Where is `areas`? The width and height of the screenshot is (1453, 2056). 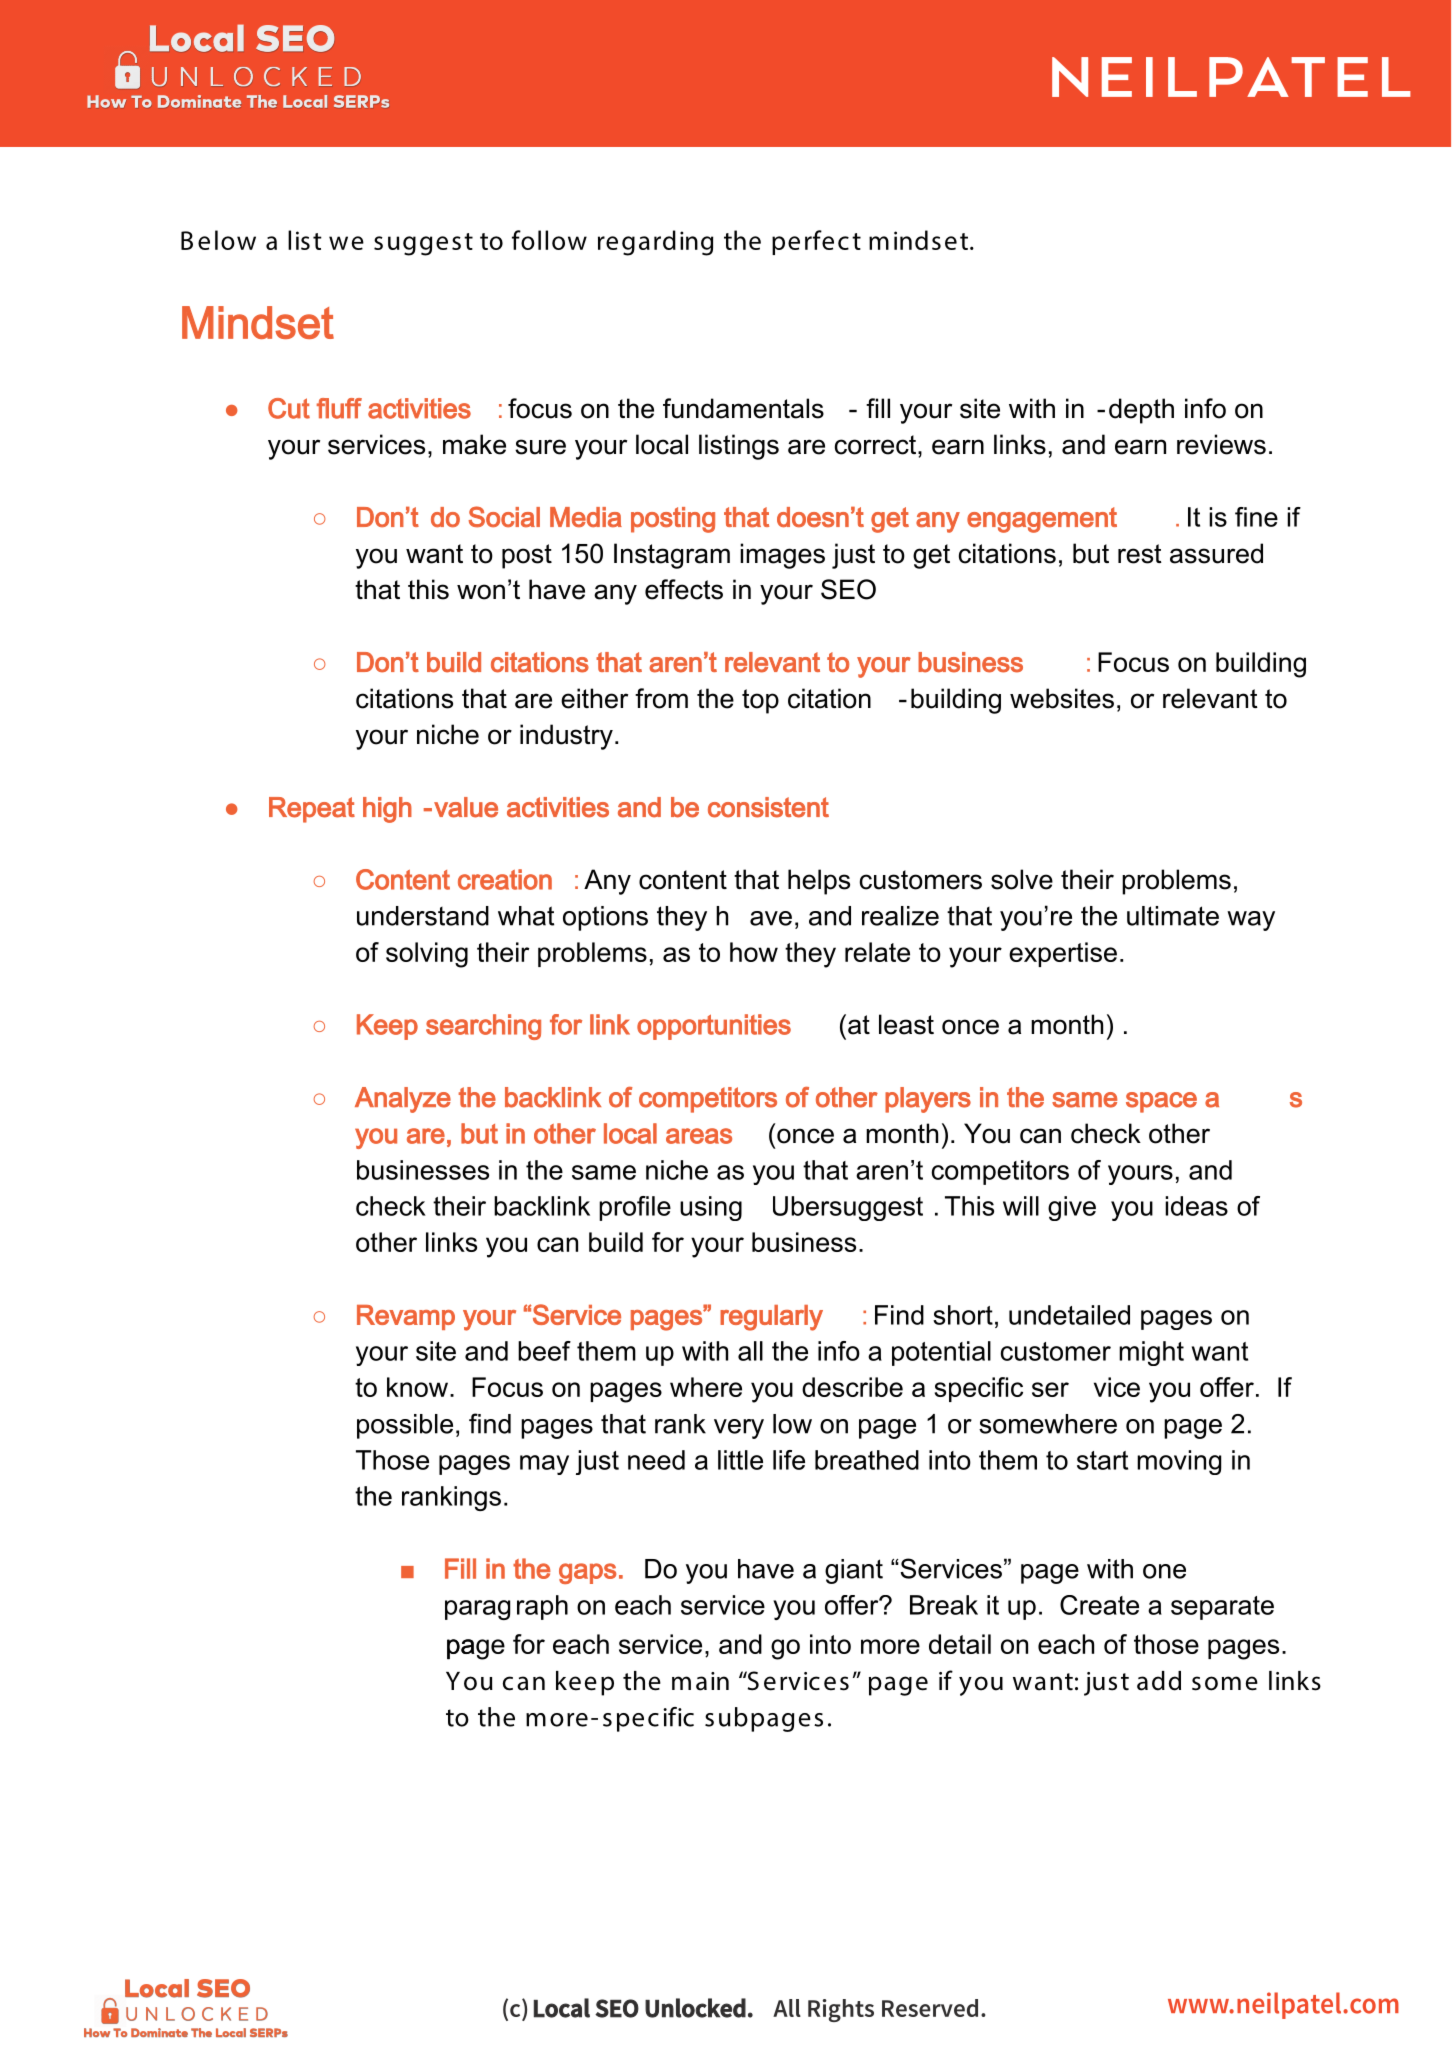 areas is located at coordinates (699, 1136).
